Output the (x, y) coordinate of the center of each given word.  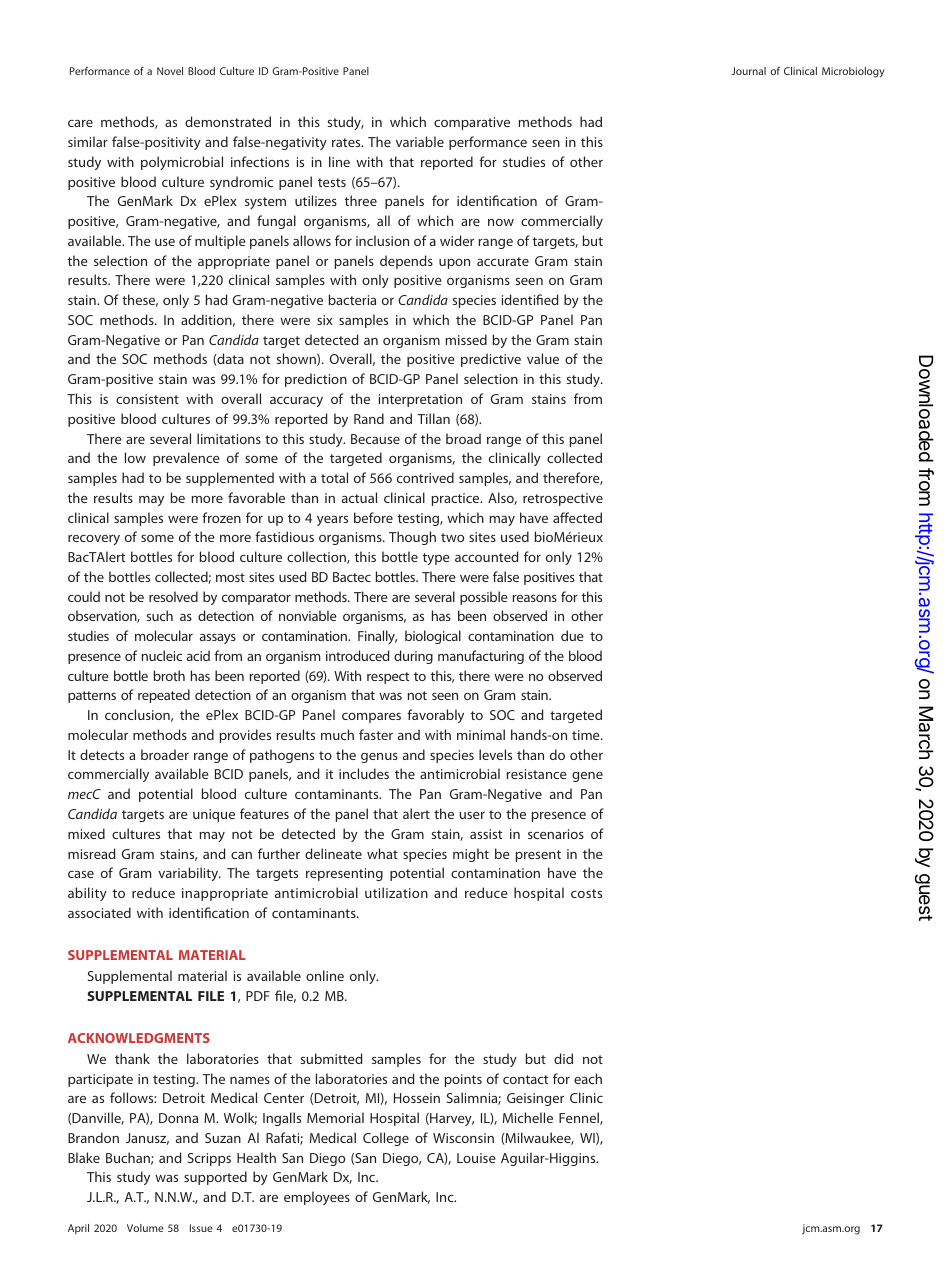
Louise (476, 1158)
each (588, 1078)
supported (215, 1178)
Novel (170, 71)
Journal (748, 71)
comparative (472, 123)
